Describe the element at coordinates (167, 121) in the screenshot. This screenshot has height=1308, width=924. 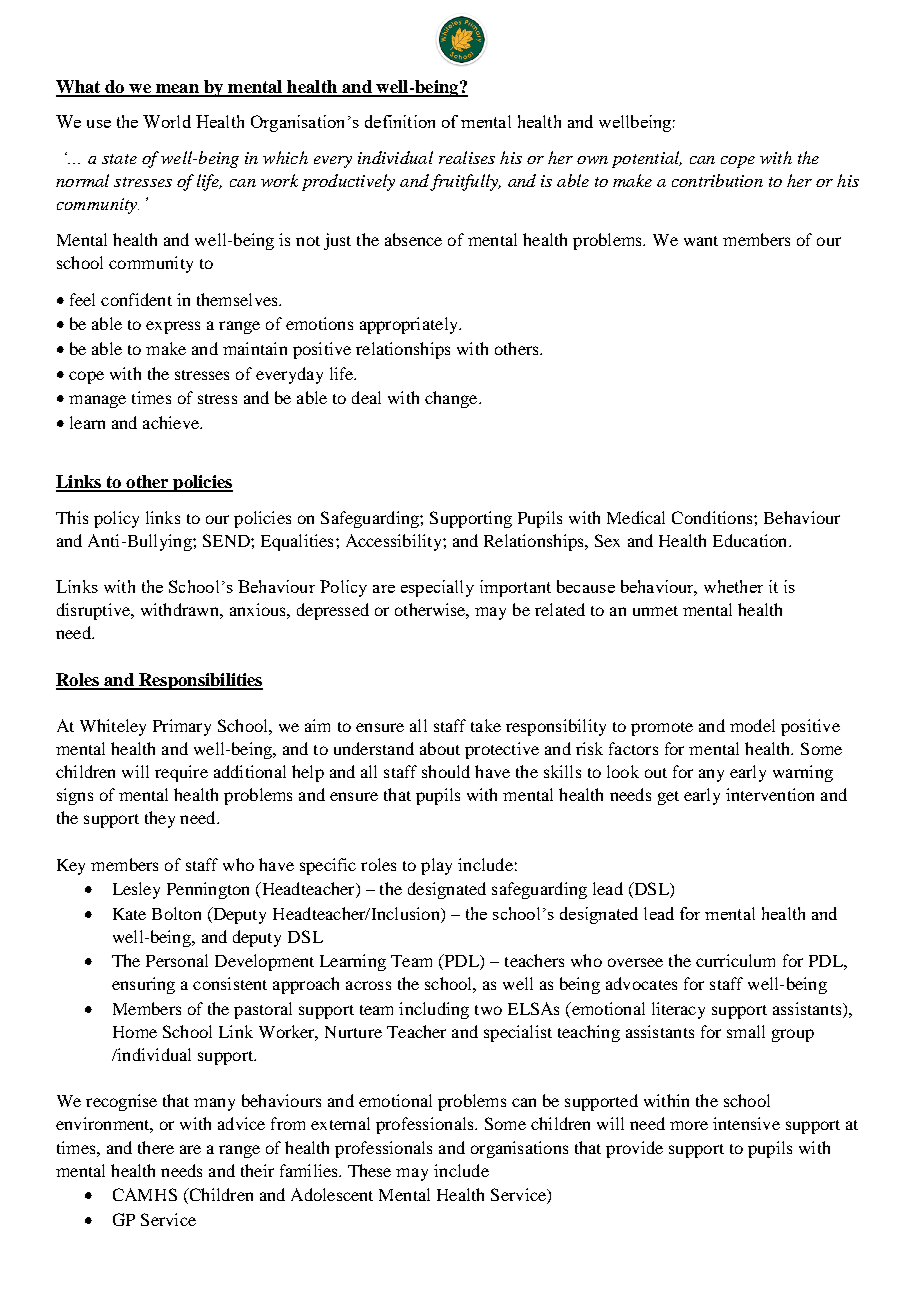
I see `World` at that location.
